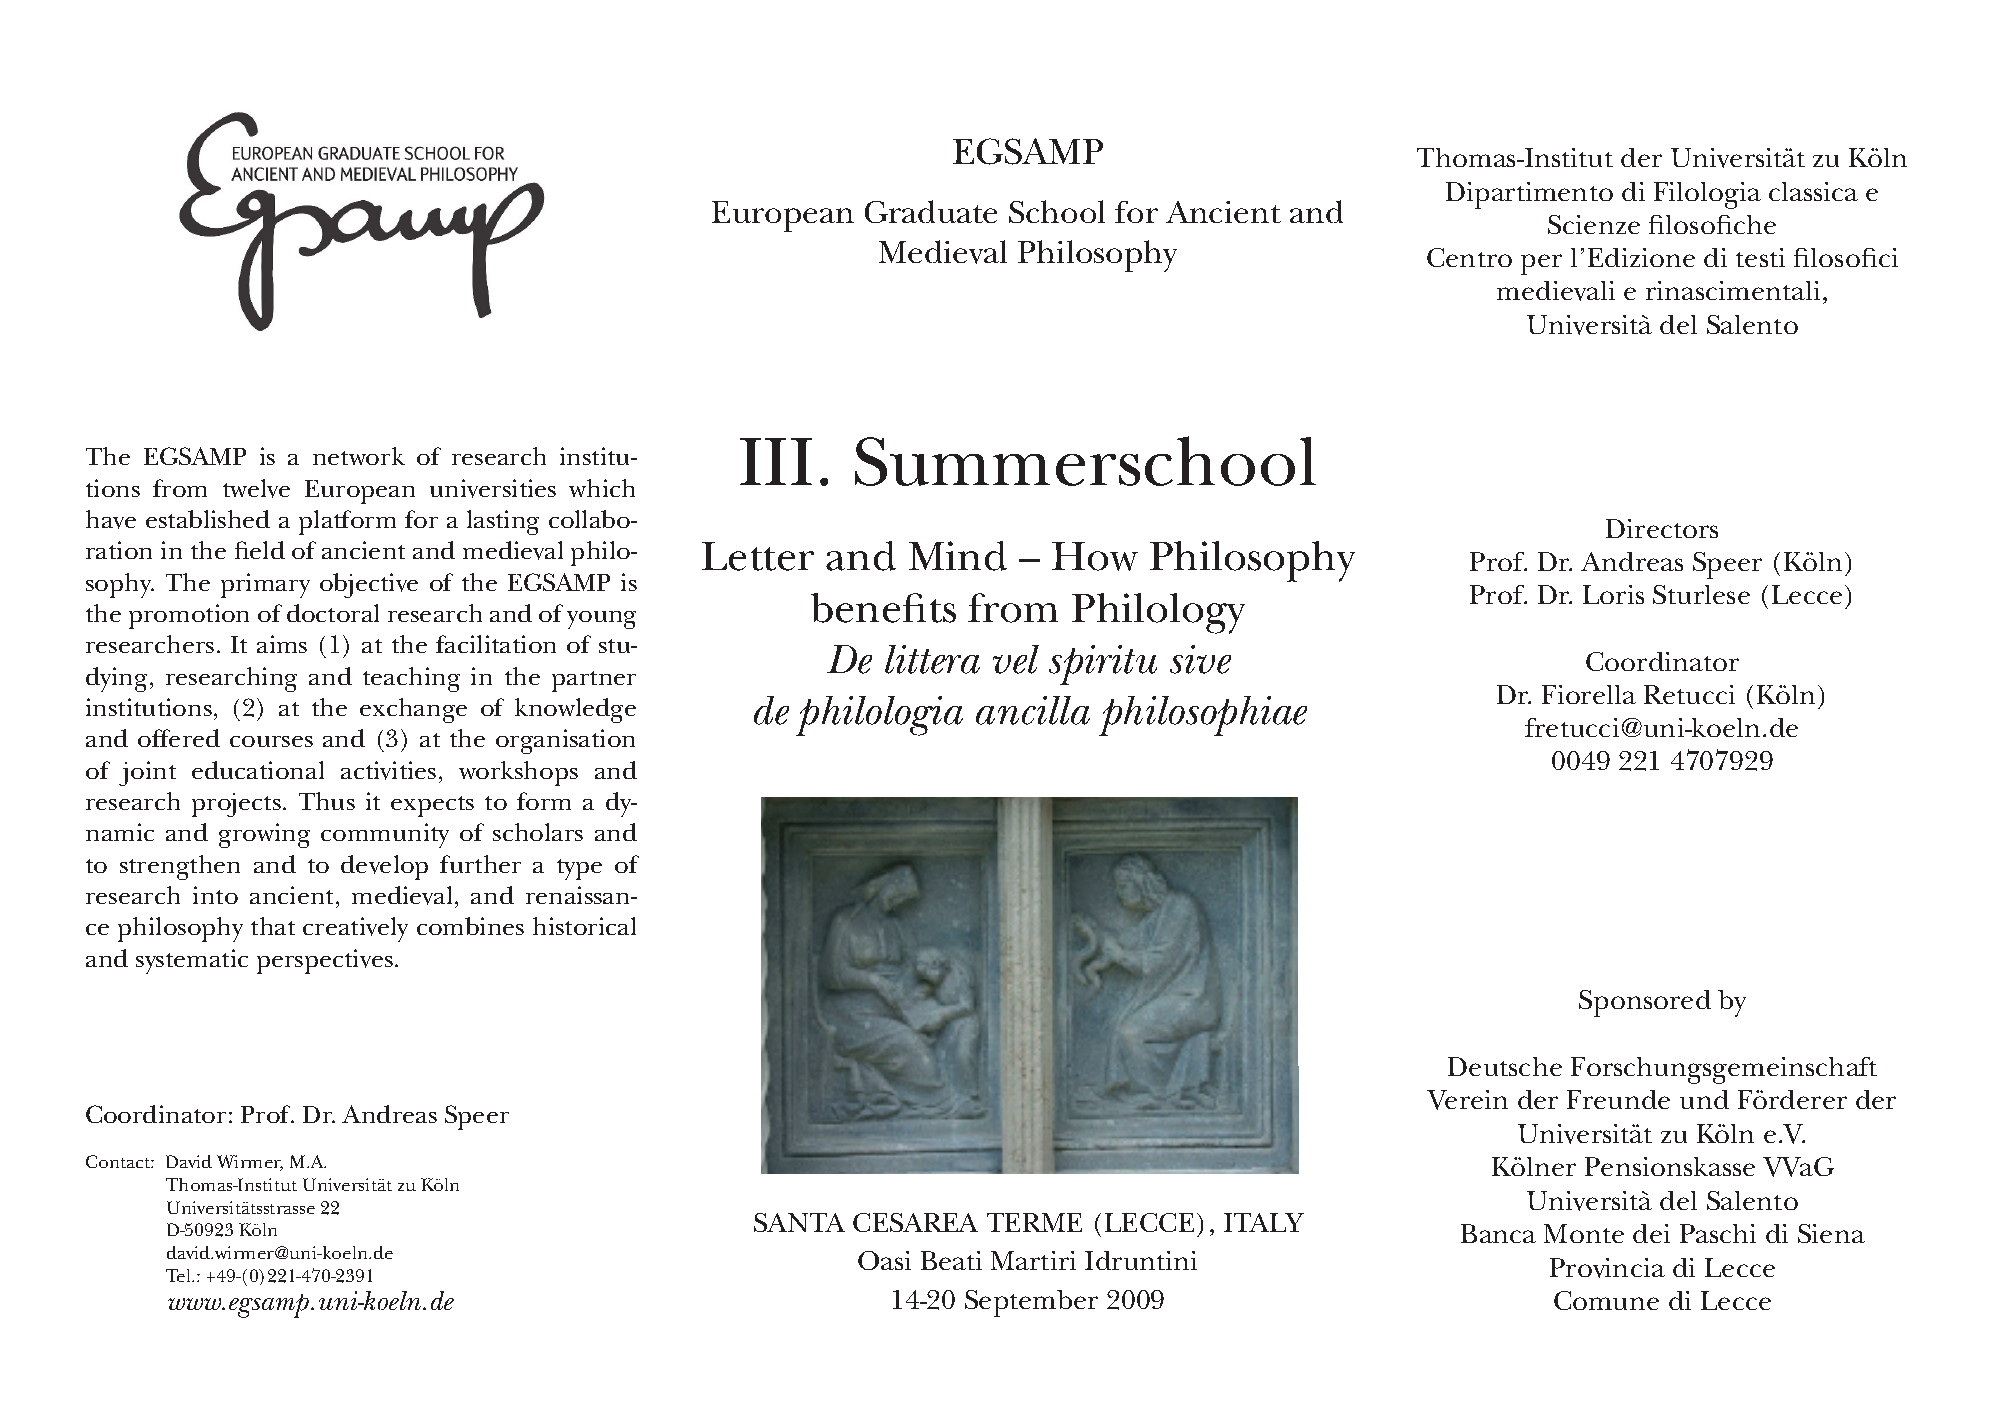 The width and height of the document is (1999, 1413). Describe the element at coordinates (584, 926) in the document. I see `historical` at that location.
